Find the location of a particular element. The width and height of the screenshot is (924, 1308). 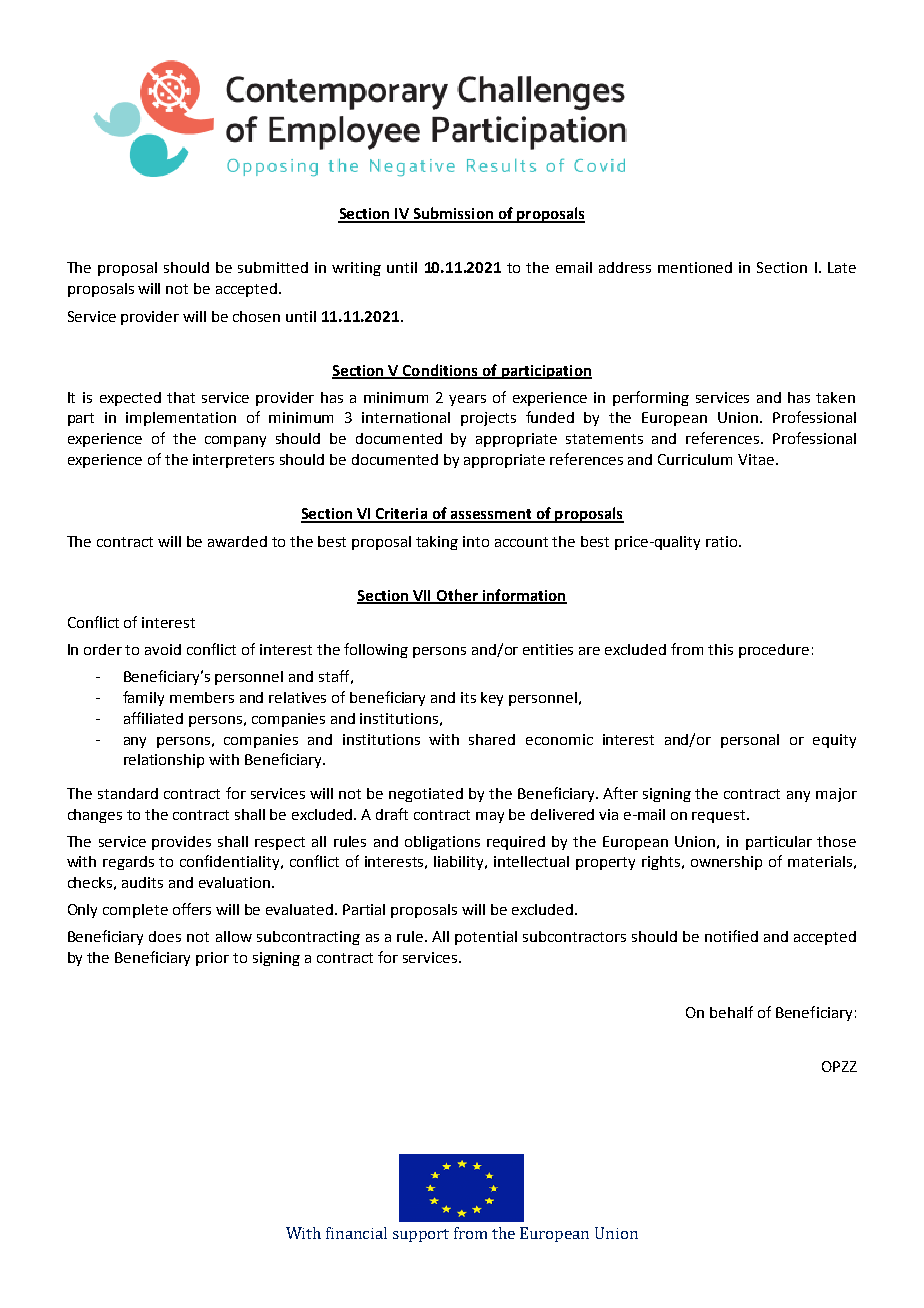

support is located at coordinates (421, 1235).
